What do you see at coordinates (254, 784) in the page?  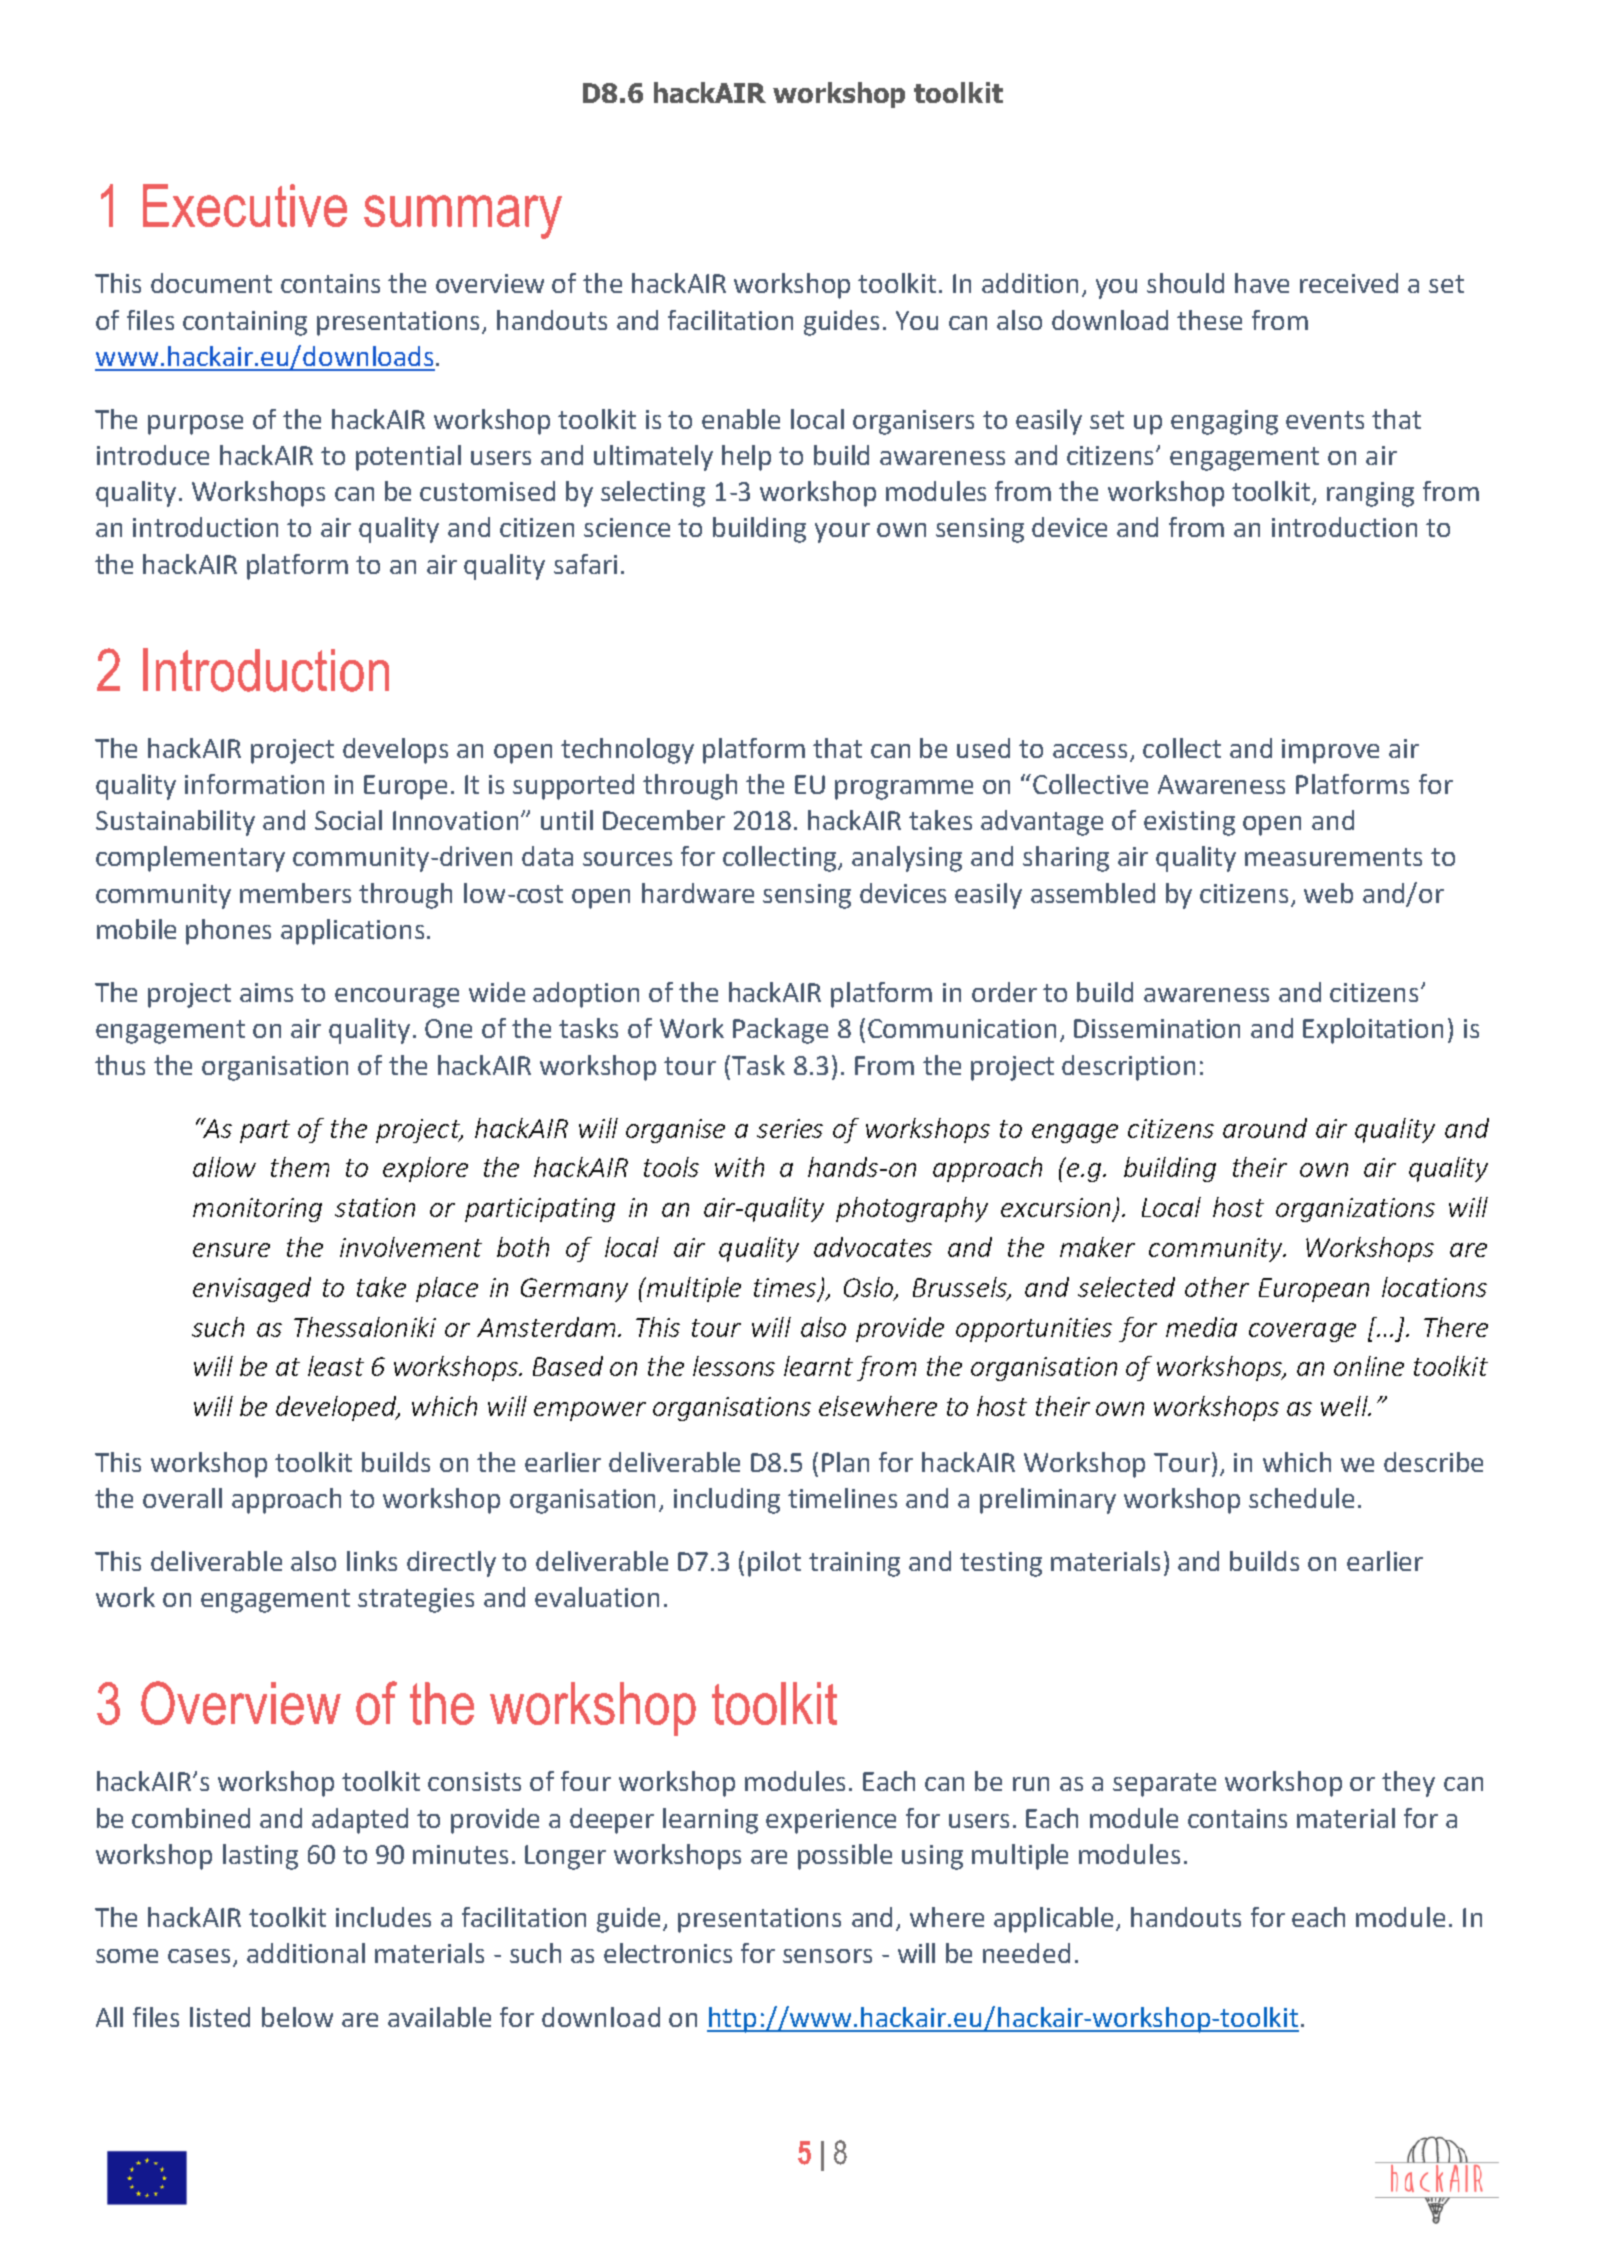 I see `information` at bounding box center [254, 784].
